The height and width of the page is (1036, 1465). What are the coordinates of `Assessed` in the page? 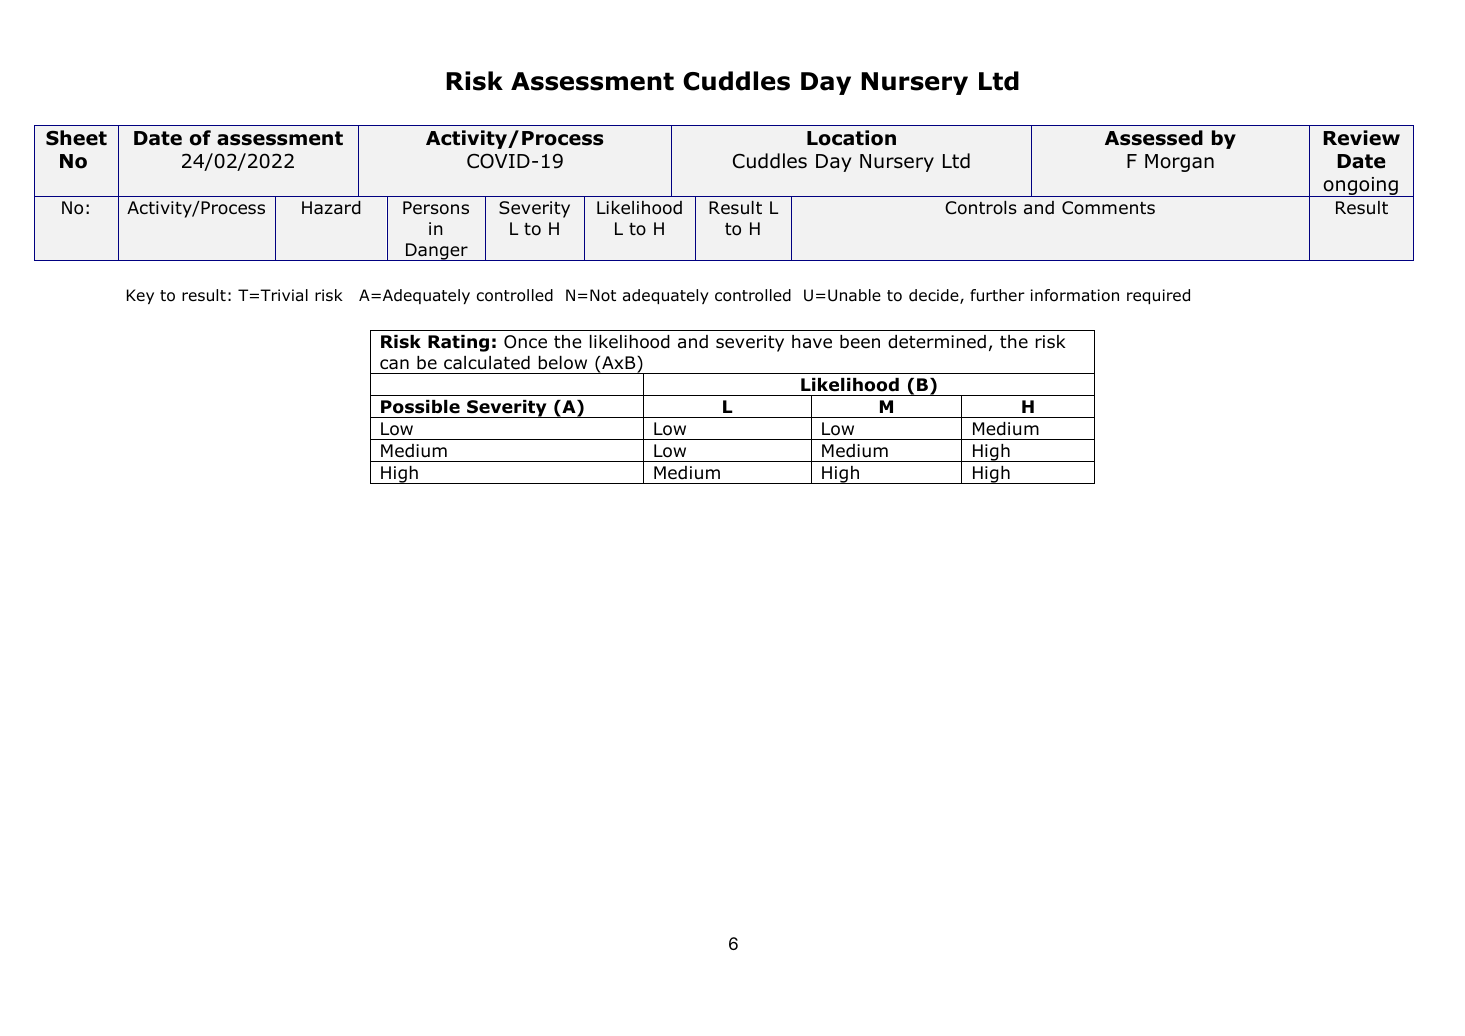 It's located at (1154, 138).
